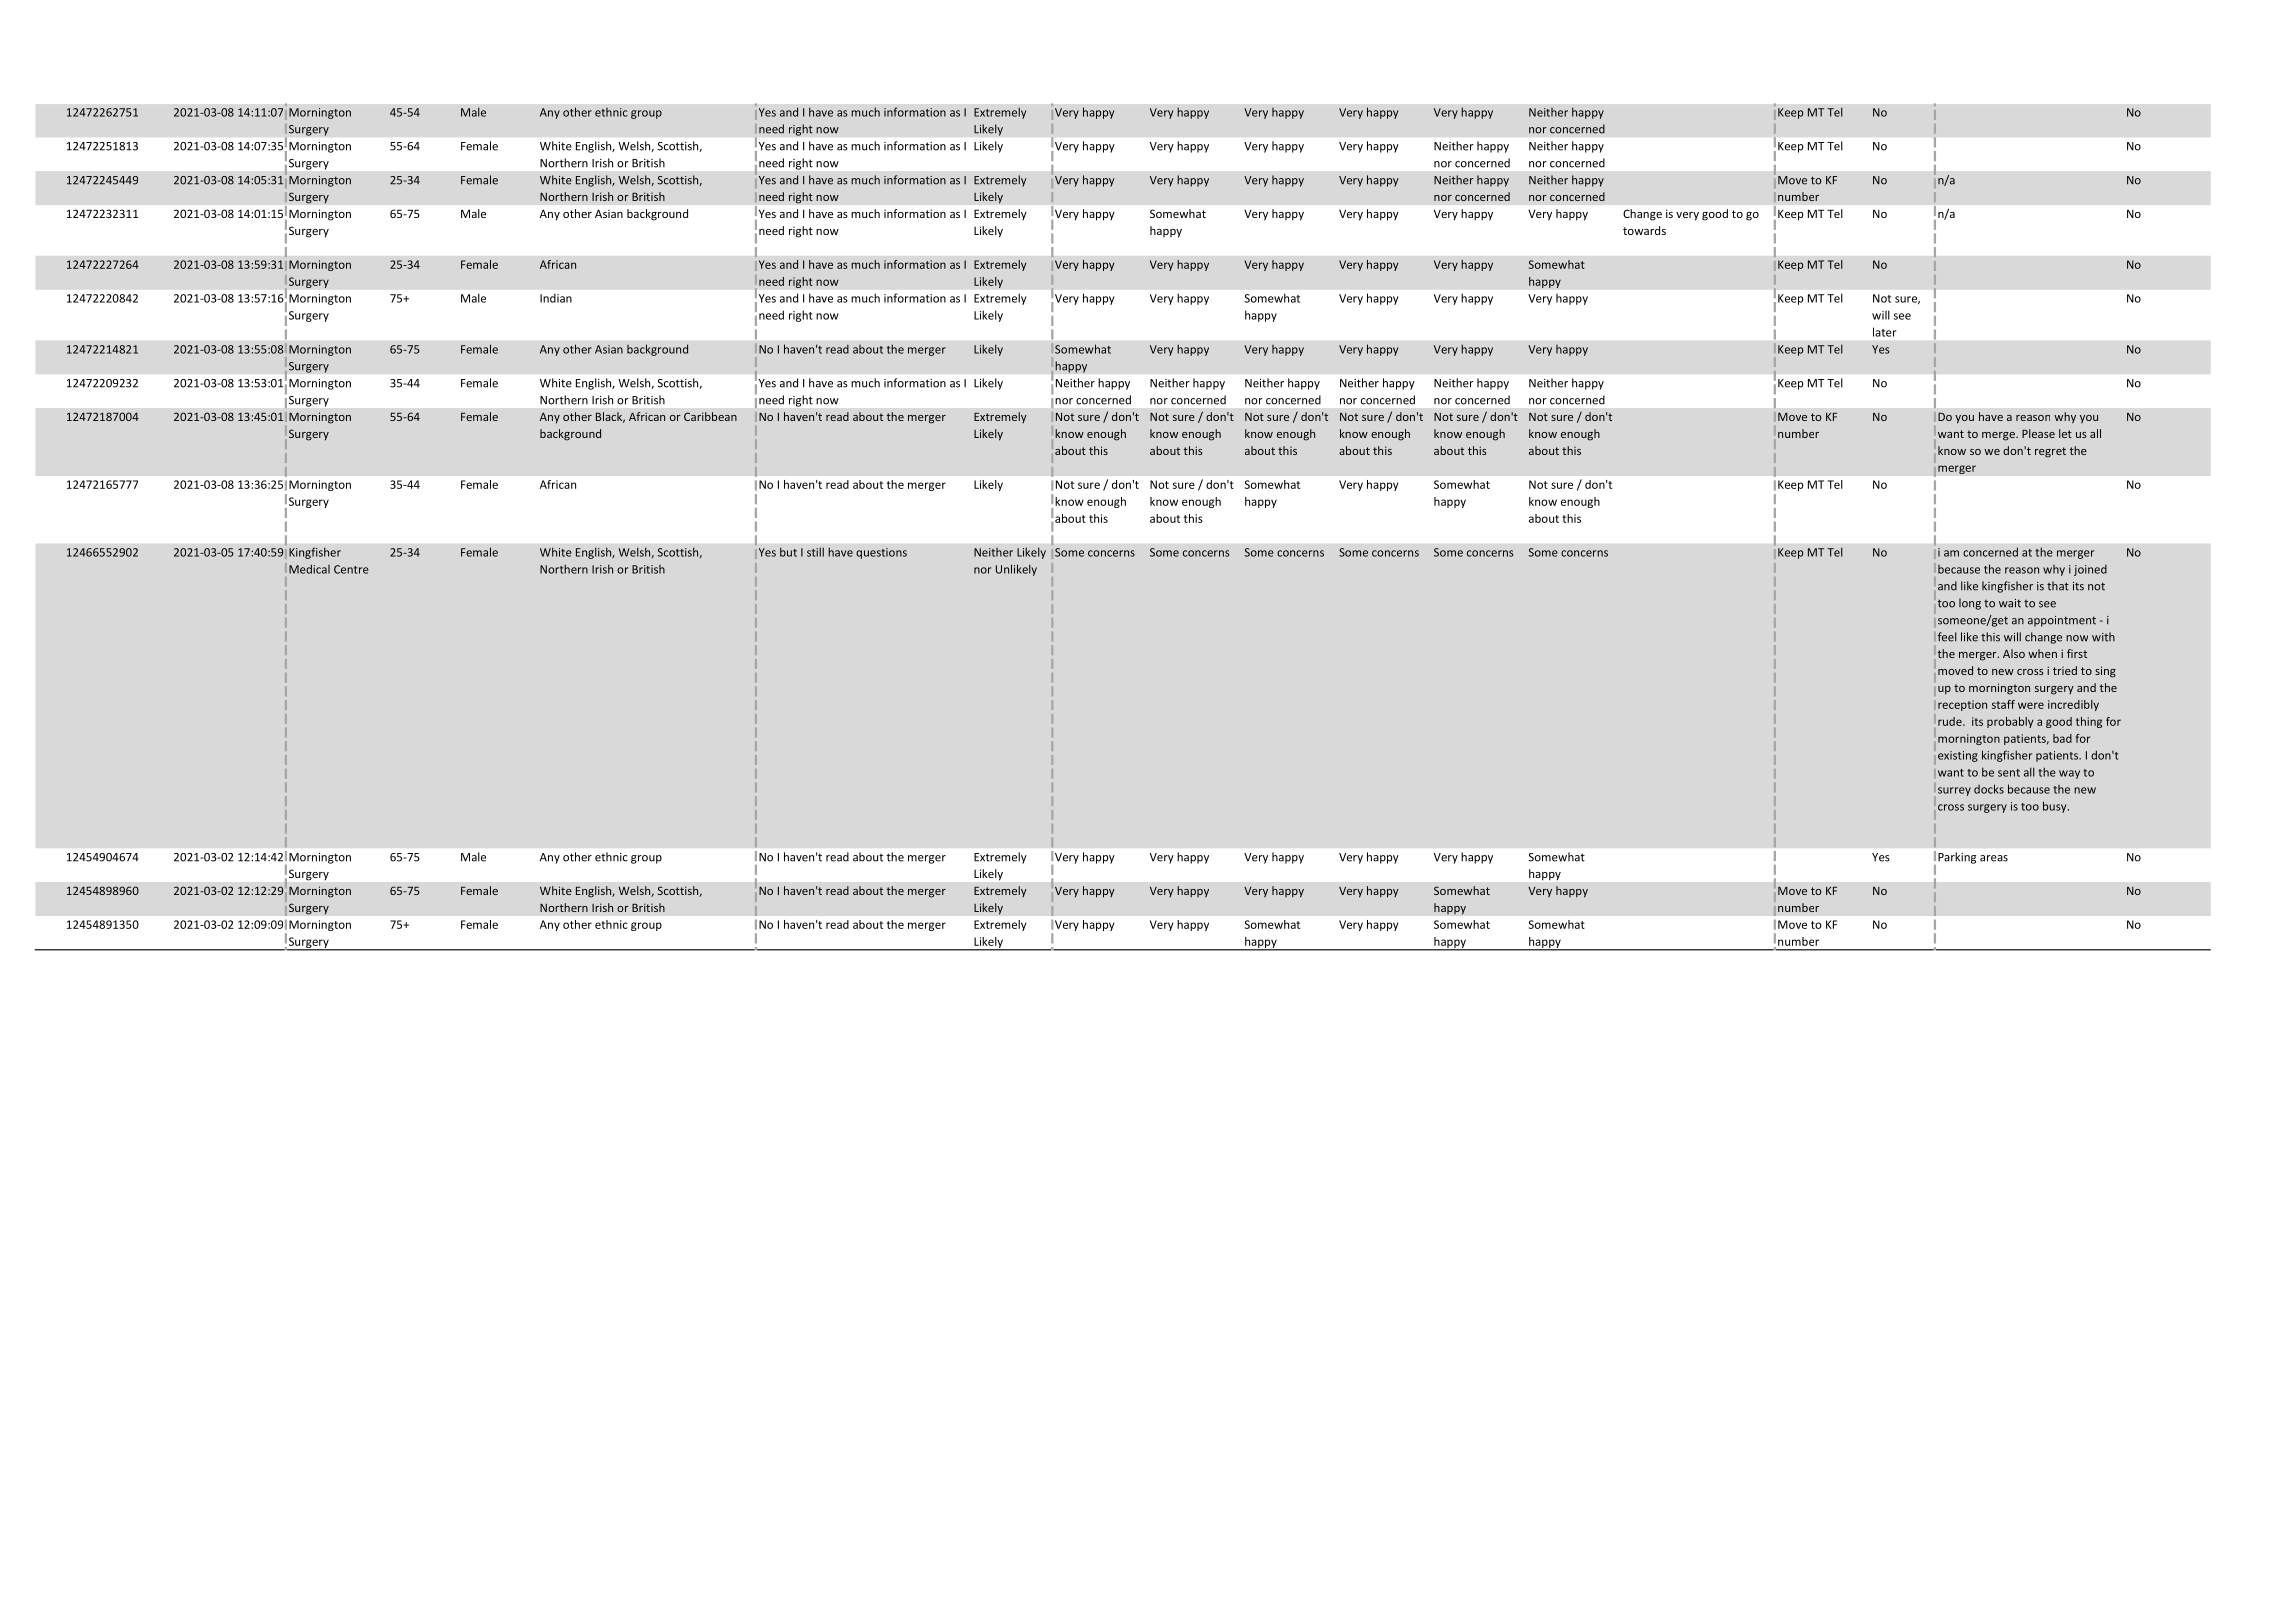 This document has width=2270, height=1605. I want to click on later, so click(1884, 332).
